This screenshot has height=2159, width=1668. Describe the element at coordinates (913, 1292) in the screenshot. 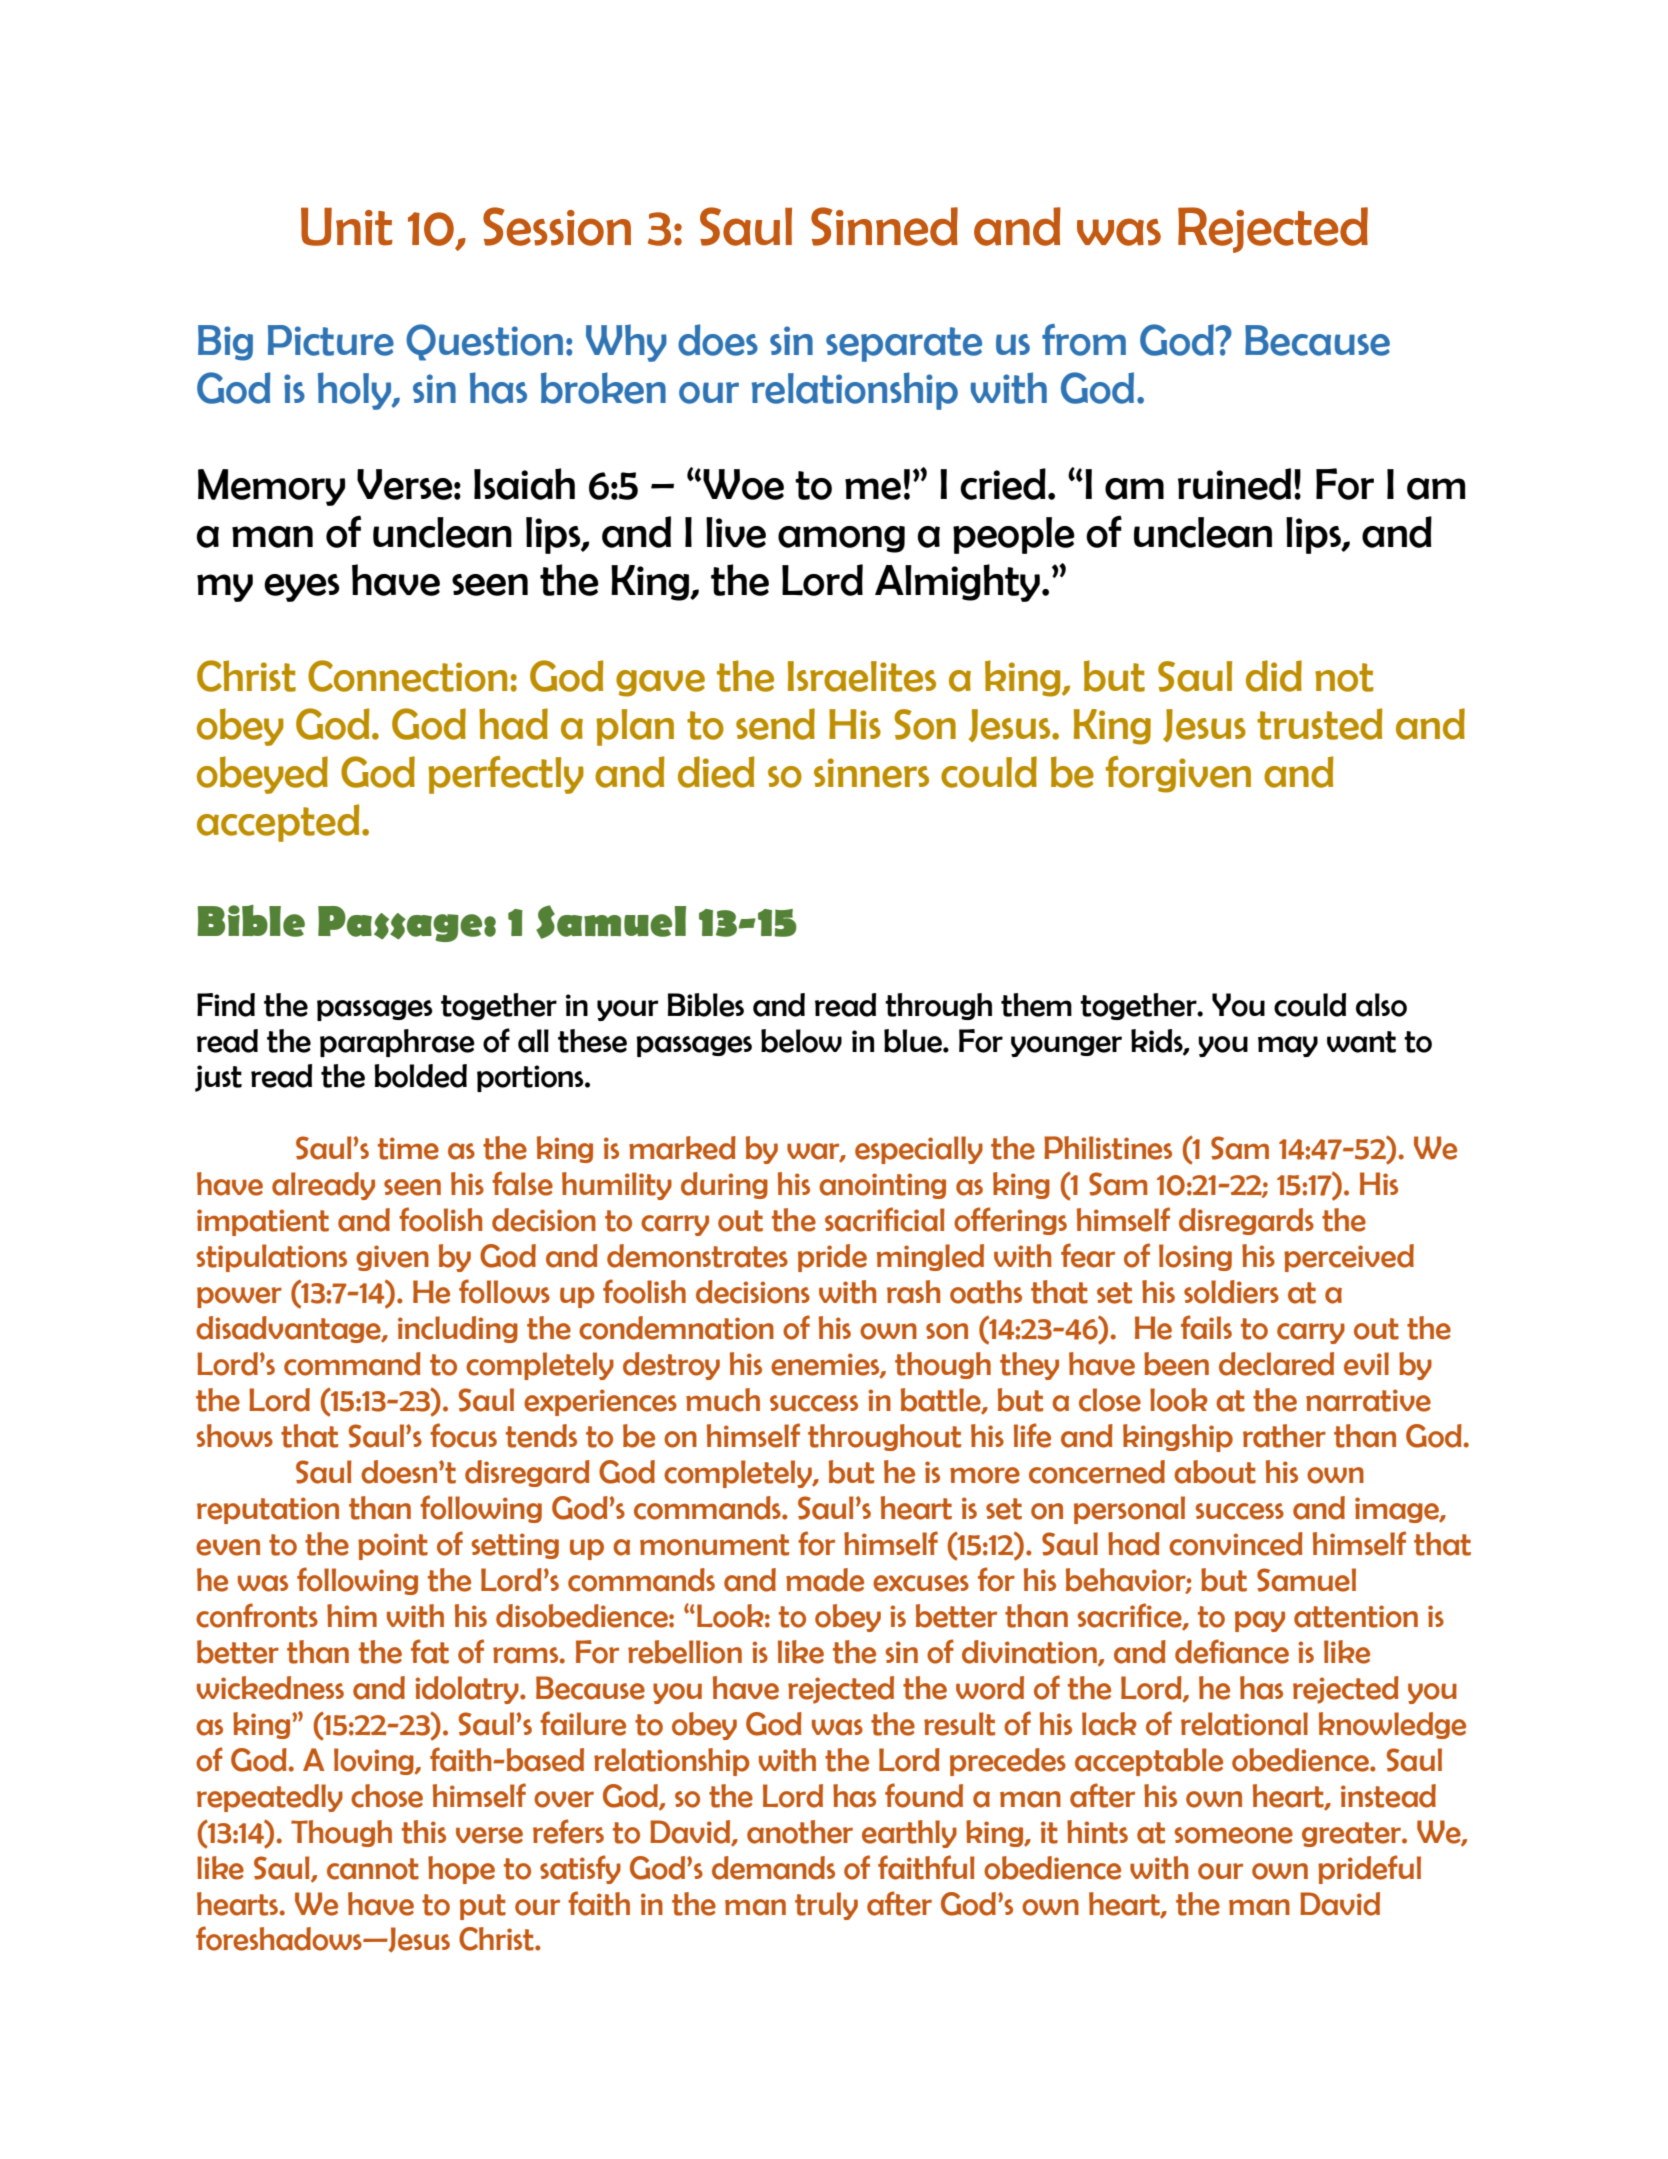

I see `rash` at that location.
